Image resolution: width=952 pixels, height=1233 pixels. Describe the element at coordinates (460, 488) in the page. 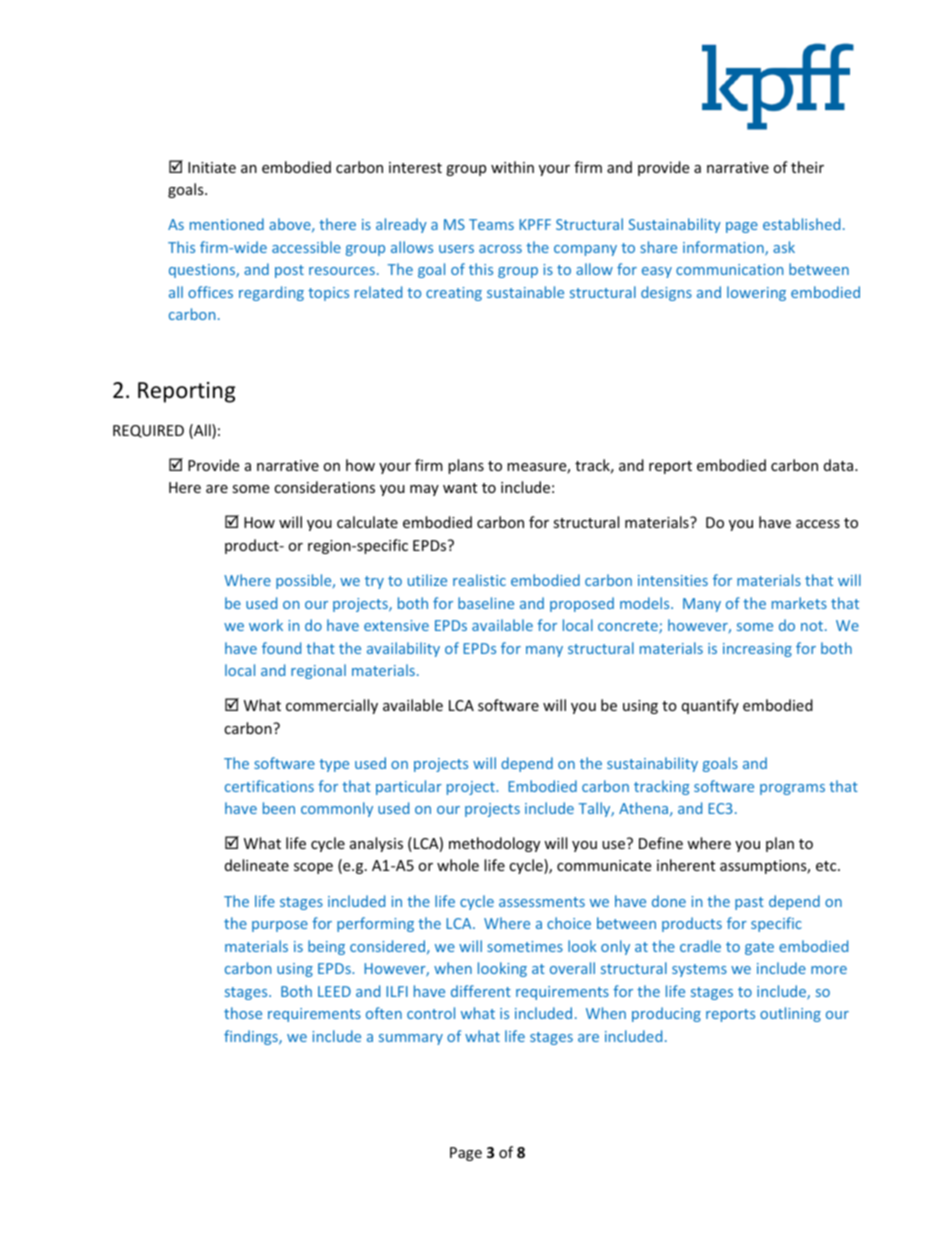

I see `want` at that location.
